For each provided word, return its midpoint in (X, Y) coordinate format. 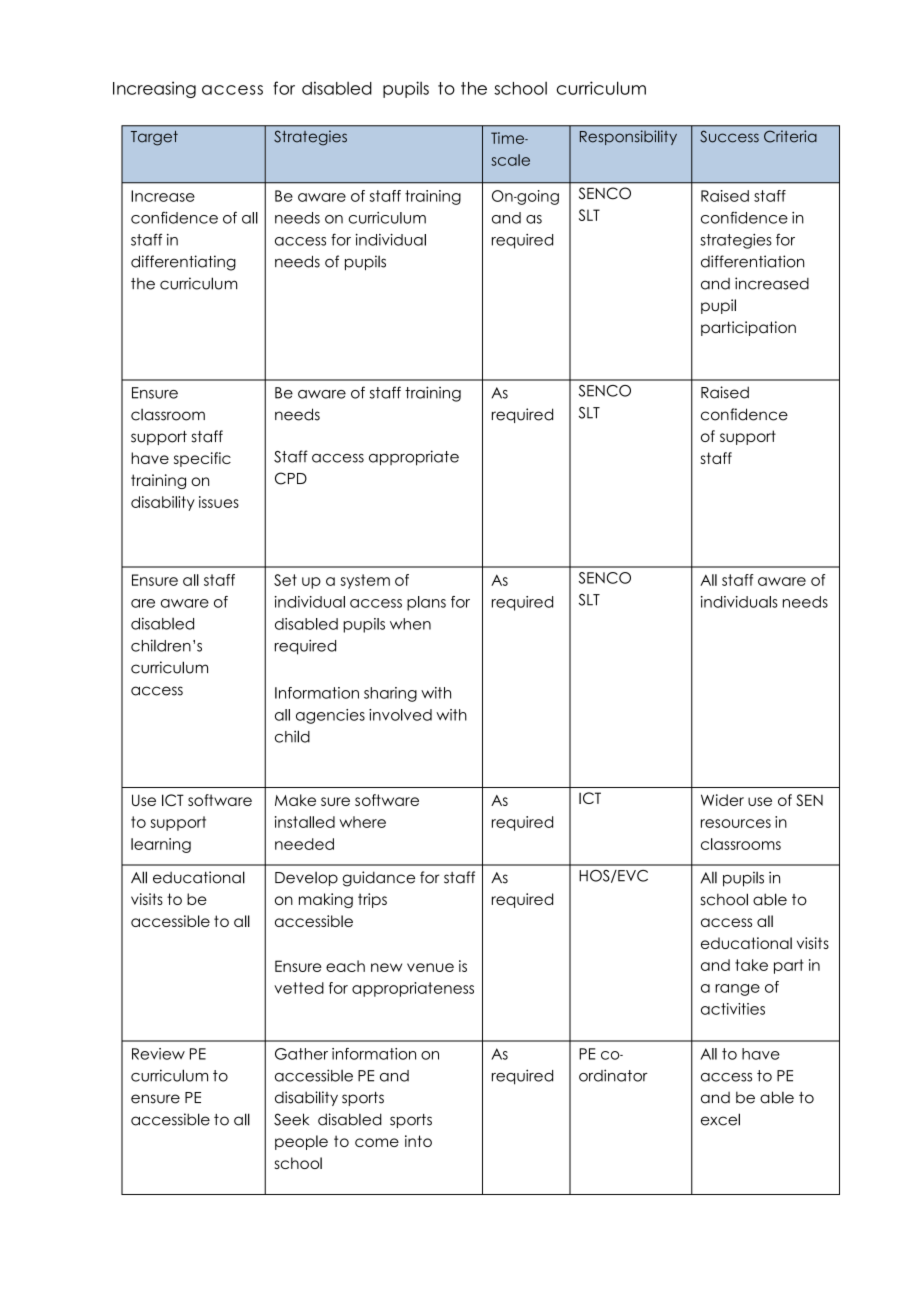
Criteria (790, 136)
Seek (291, 1119)
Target (154, 138)
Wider (722, 800)
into (418, 1141)
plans (426, 603)
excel (720, 1119)
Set (285, 580)
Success (729, 136)
